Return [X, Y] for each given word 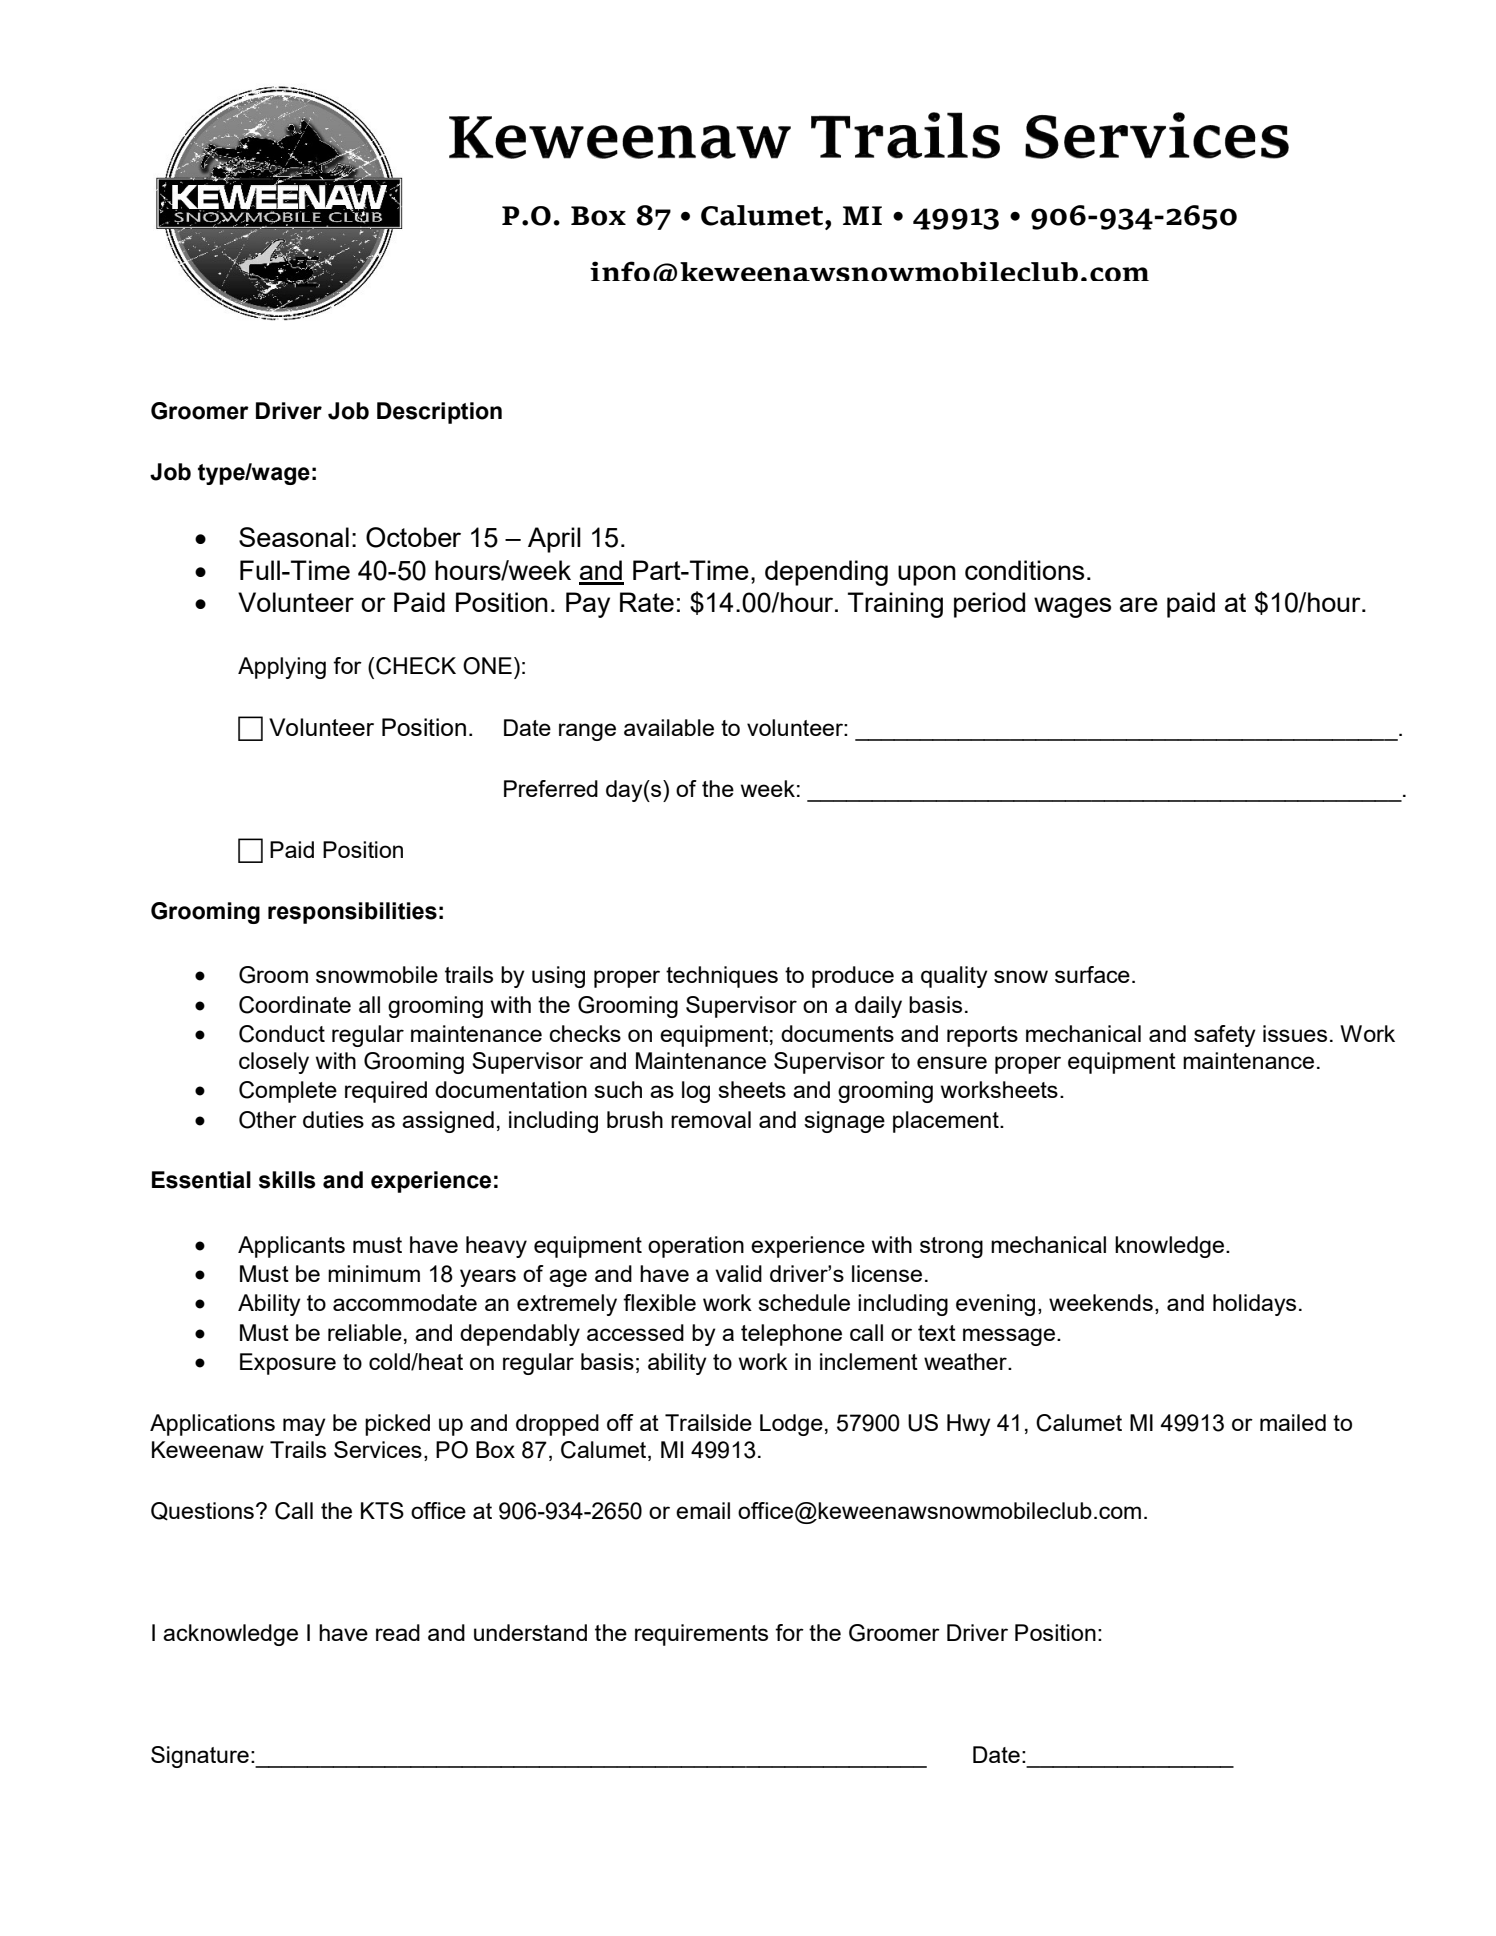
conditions [1025, 570]
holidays [1254, 1305]
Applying [282, 668]
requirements [701, 1635]
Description [439, 413]
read [398, 1632]
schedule [804, 1302]
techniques [722, 977]
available [669, 727]
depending [826, 573]
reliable [365, 1332]
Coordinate [295, 1005]
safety [1225, 1036]
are [1139, 604]
